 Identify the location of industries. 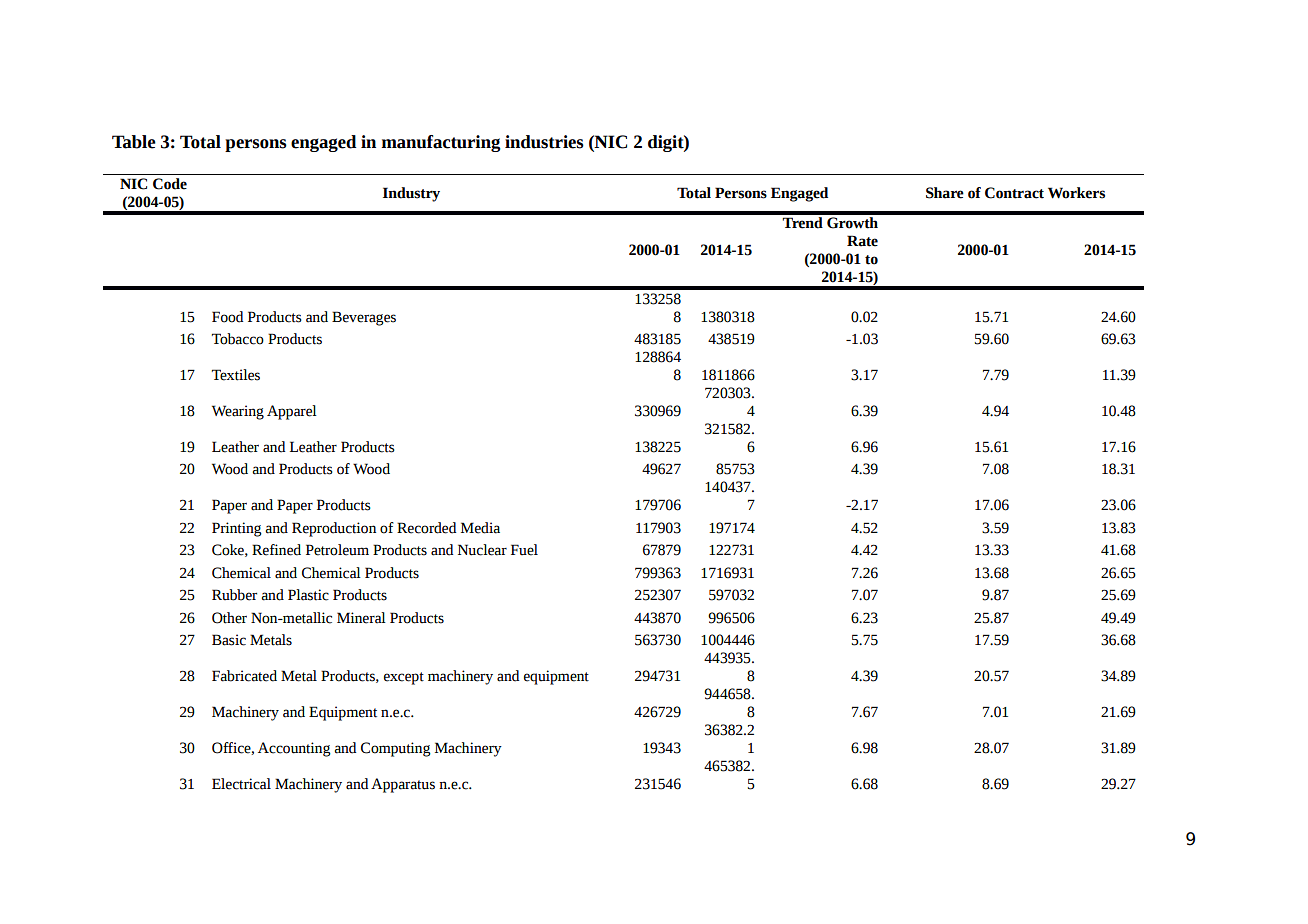
(544, 142).
